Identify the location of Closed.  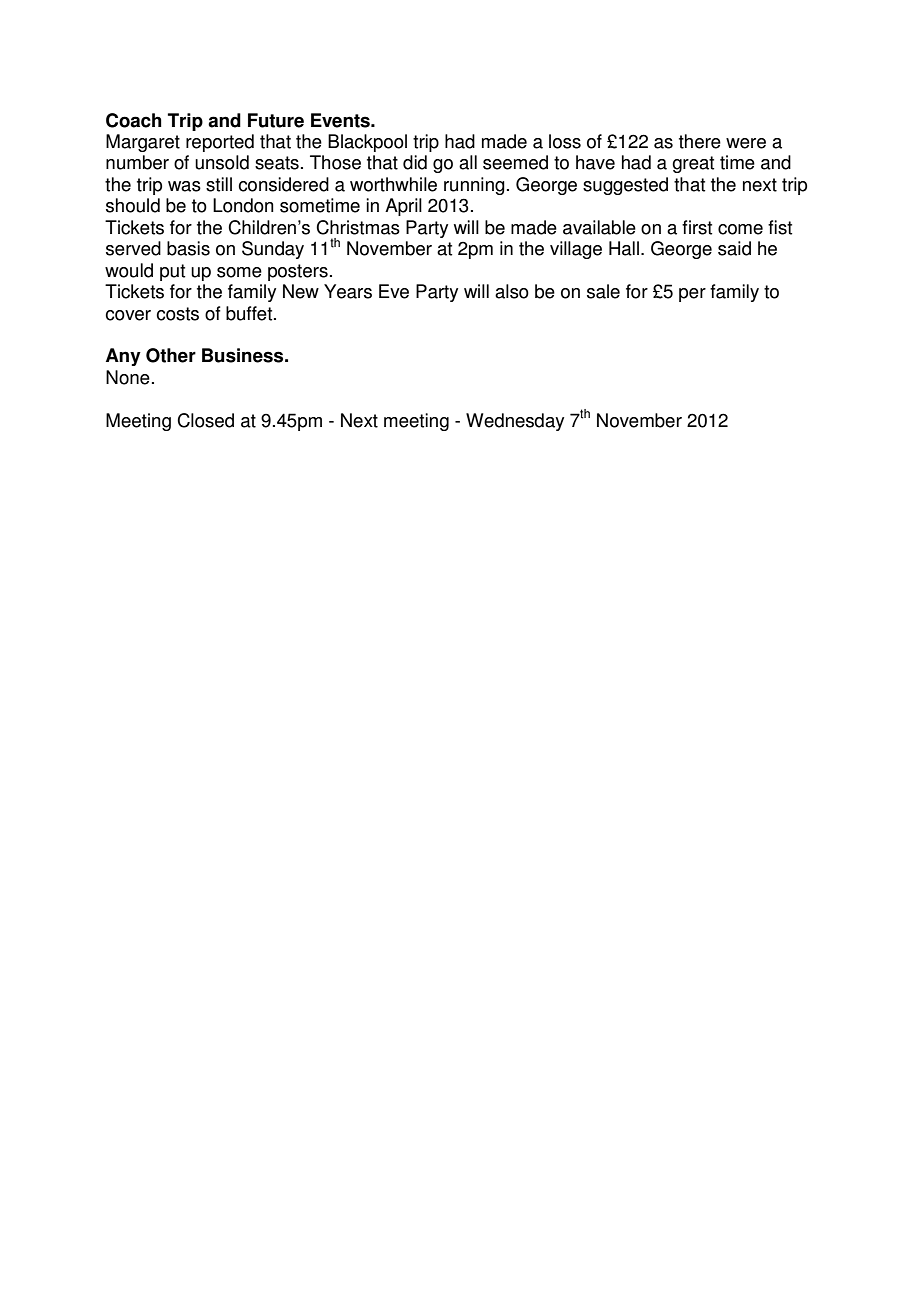
(205, 420).
